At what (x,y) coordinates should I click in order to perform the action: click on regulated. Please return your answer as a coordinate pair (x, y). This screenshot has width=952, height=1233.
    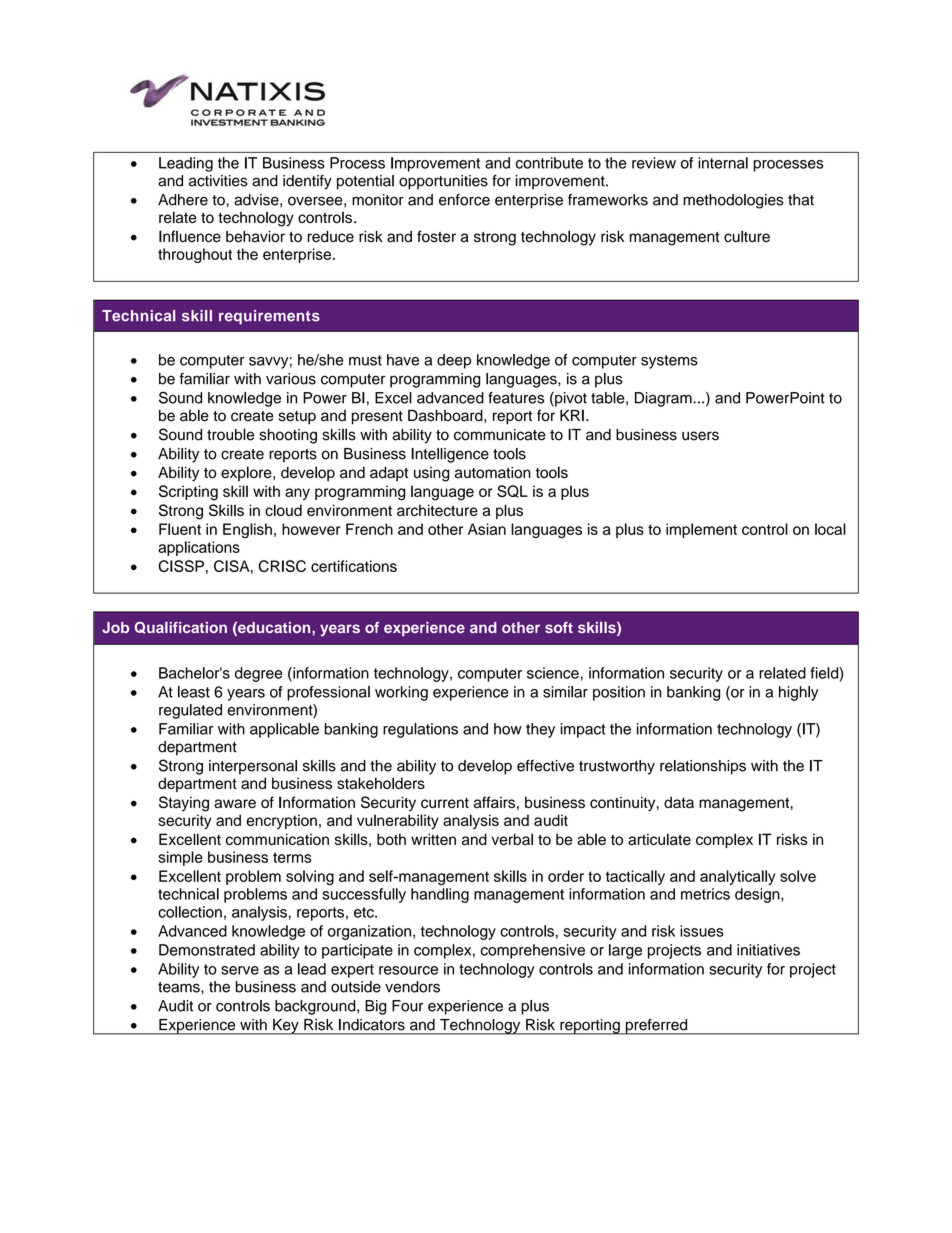
    Looking at the image, I should click on (190, 711).
